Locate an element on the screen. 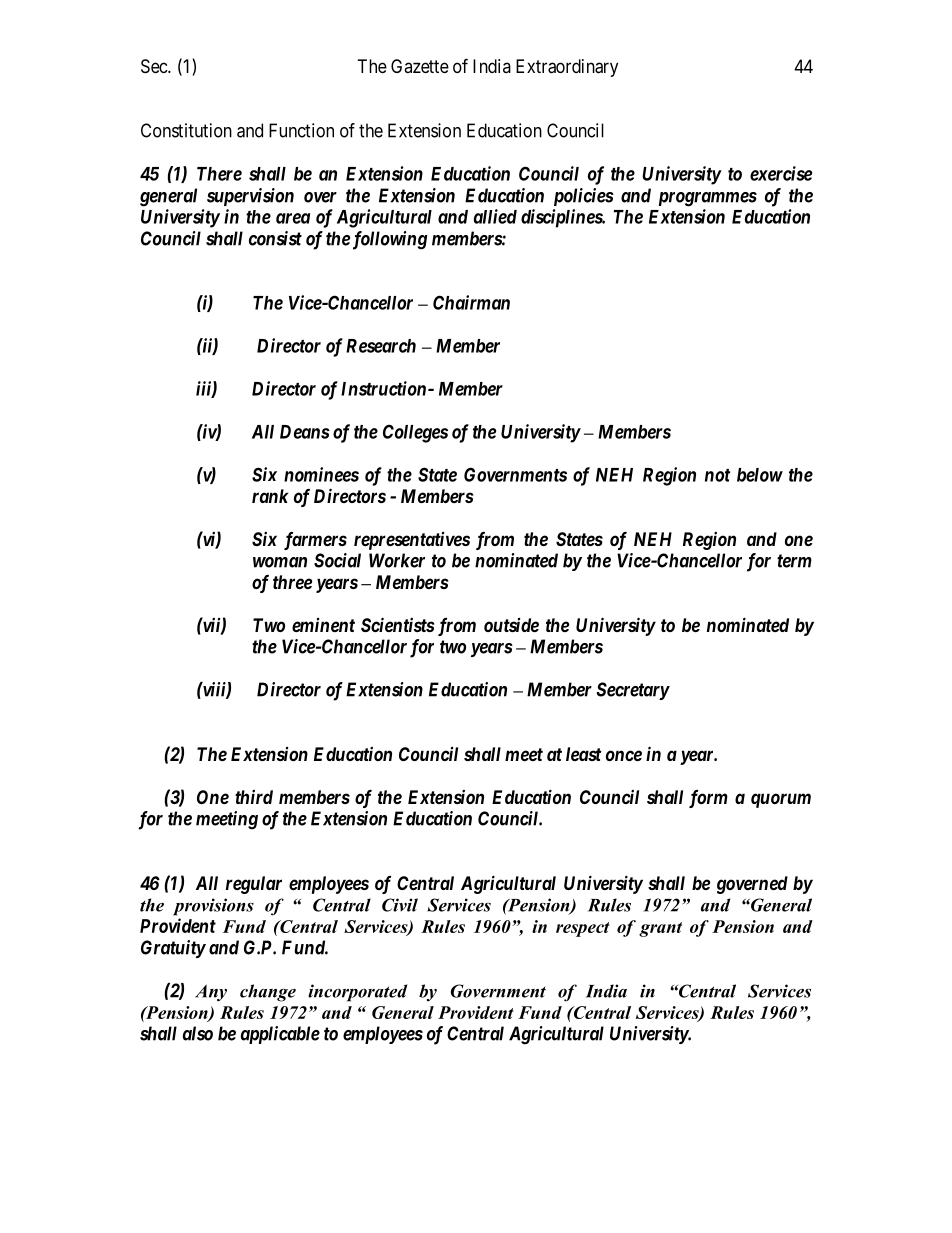  Worker is located at coordinates (397, 560).
